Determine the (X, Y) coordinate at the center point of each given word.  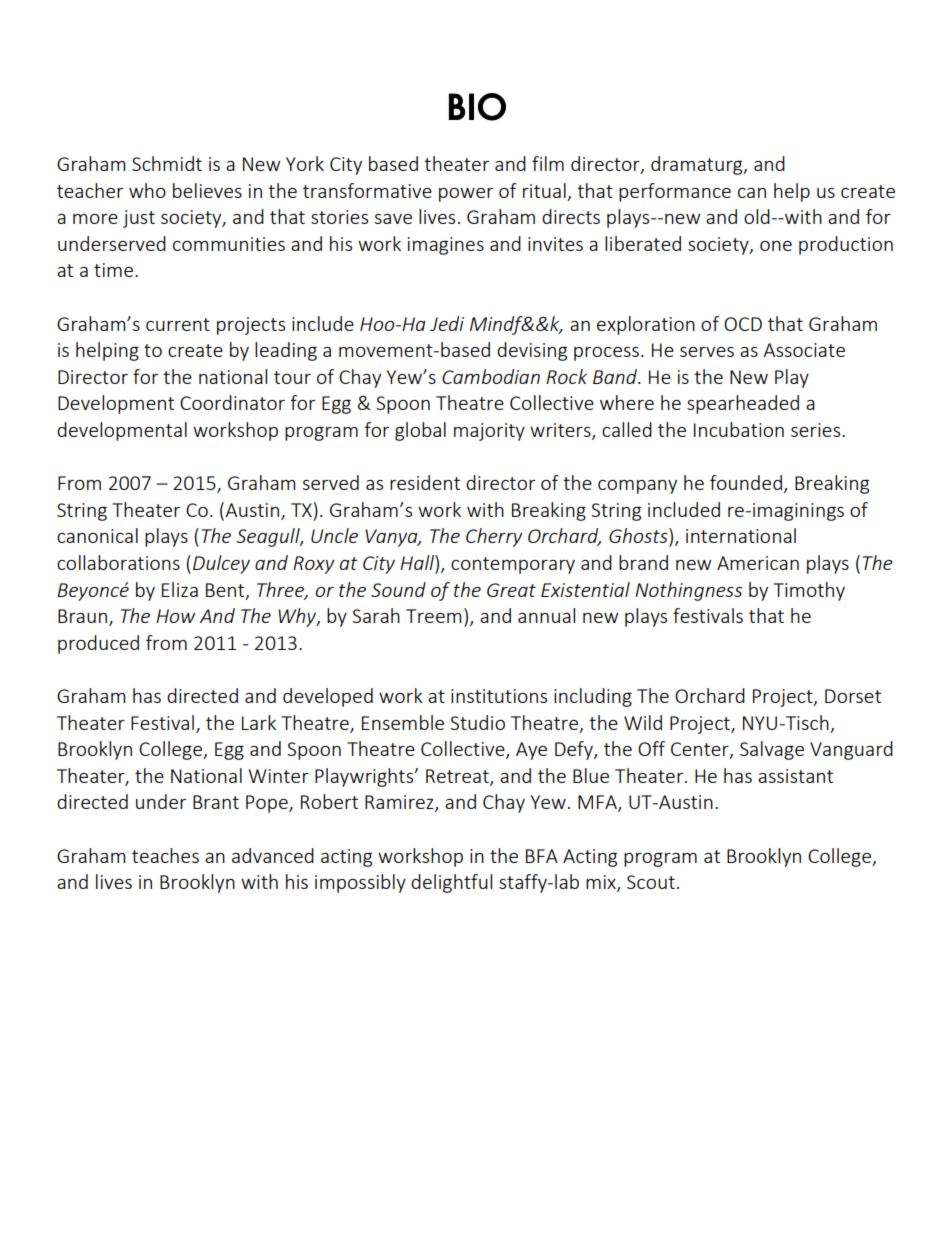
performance (675, 192)
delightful (451, 883)
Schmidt (167, 163)
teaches (165, 855)
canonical (97, 535)
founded (746, 482)
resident (425, 482)
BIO (477, 107)
